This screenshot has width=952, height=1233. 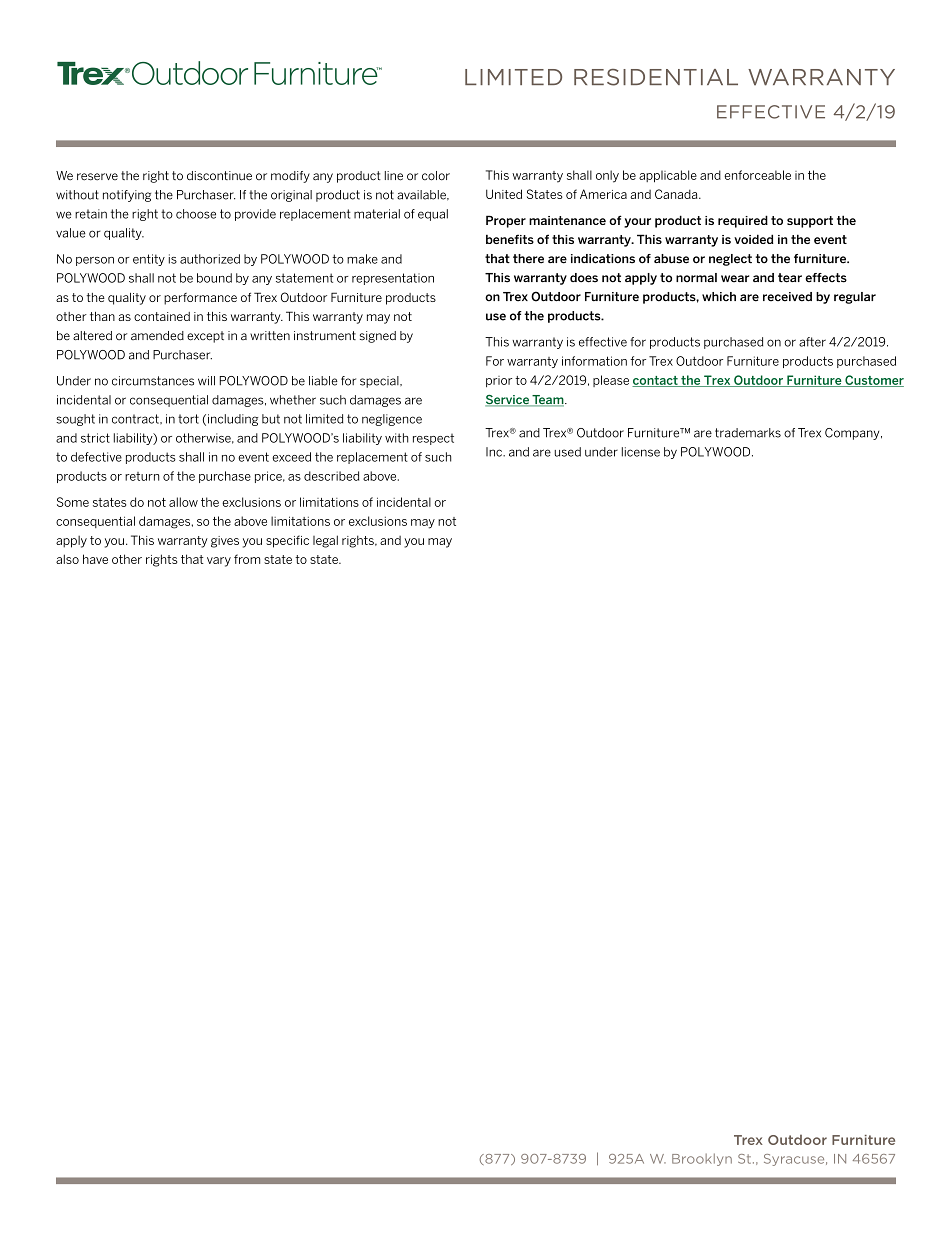 What do you see at coordinates (219, 176) in the screenshot?
I see `discontinue` at bounding box center [219, 176].
